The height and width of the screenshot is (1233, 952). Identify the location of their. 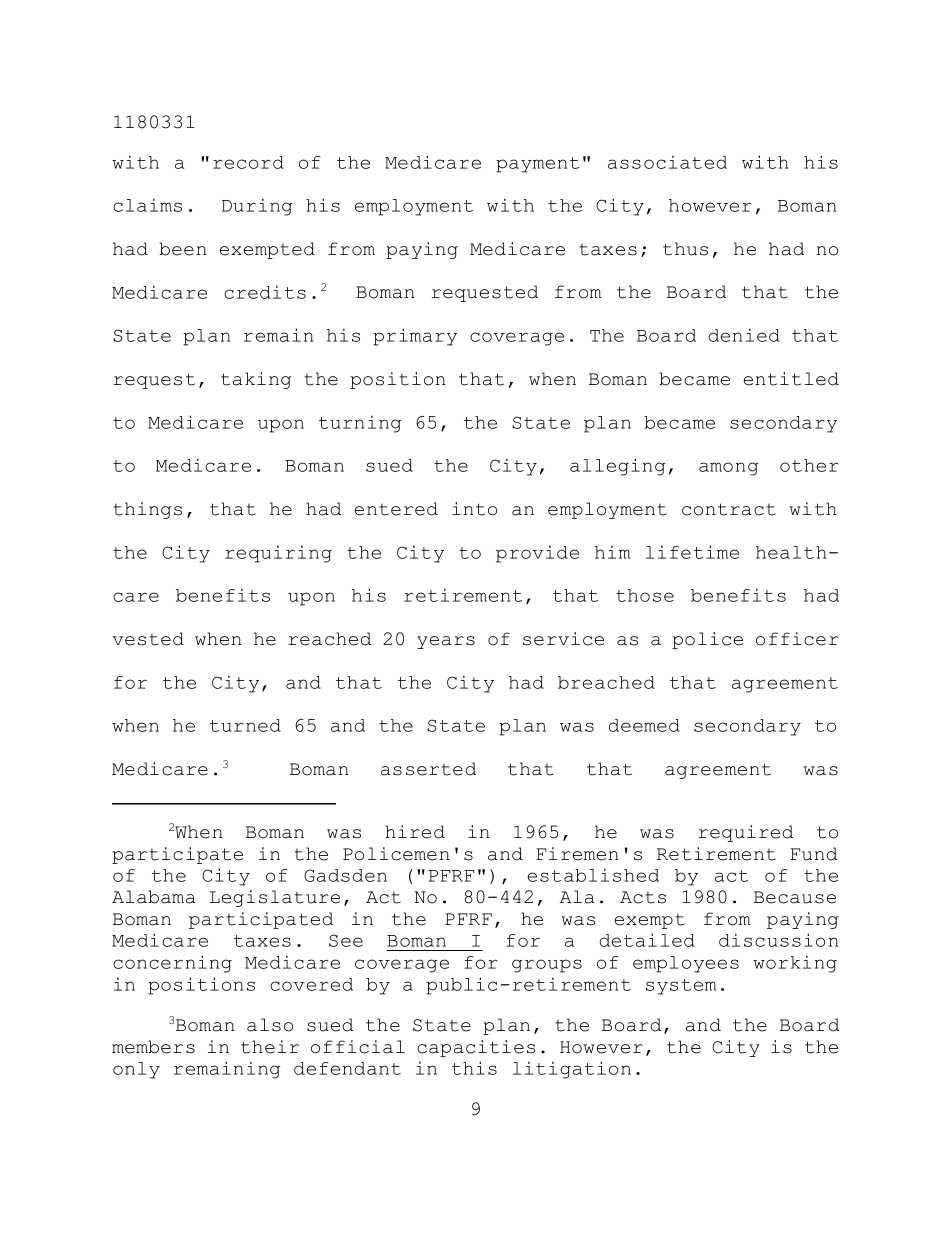
(270, 1047).
